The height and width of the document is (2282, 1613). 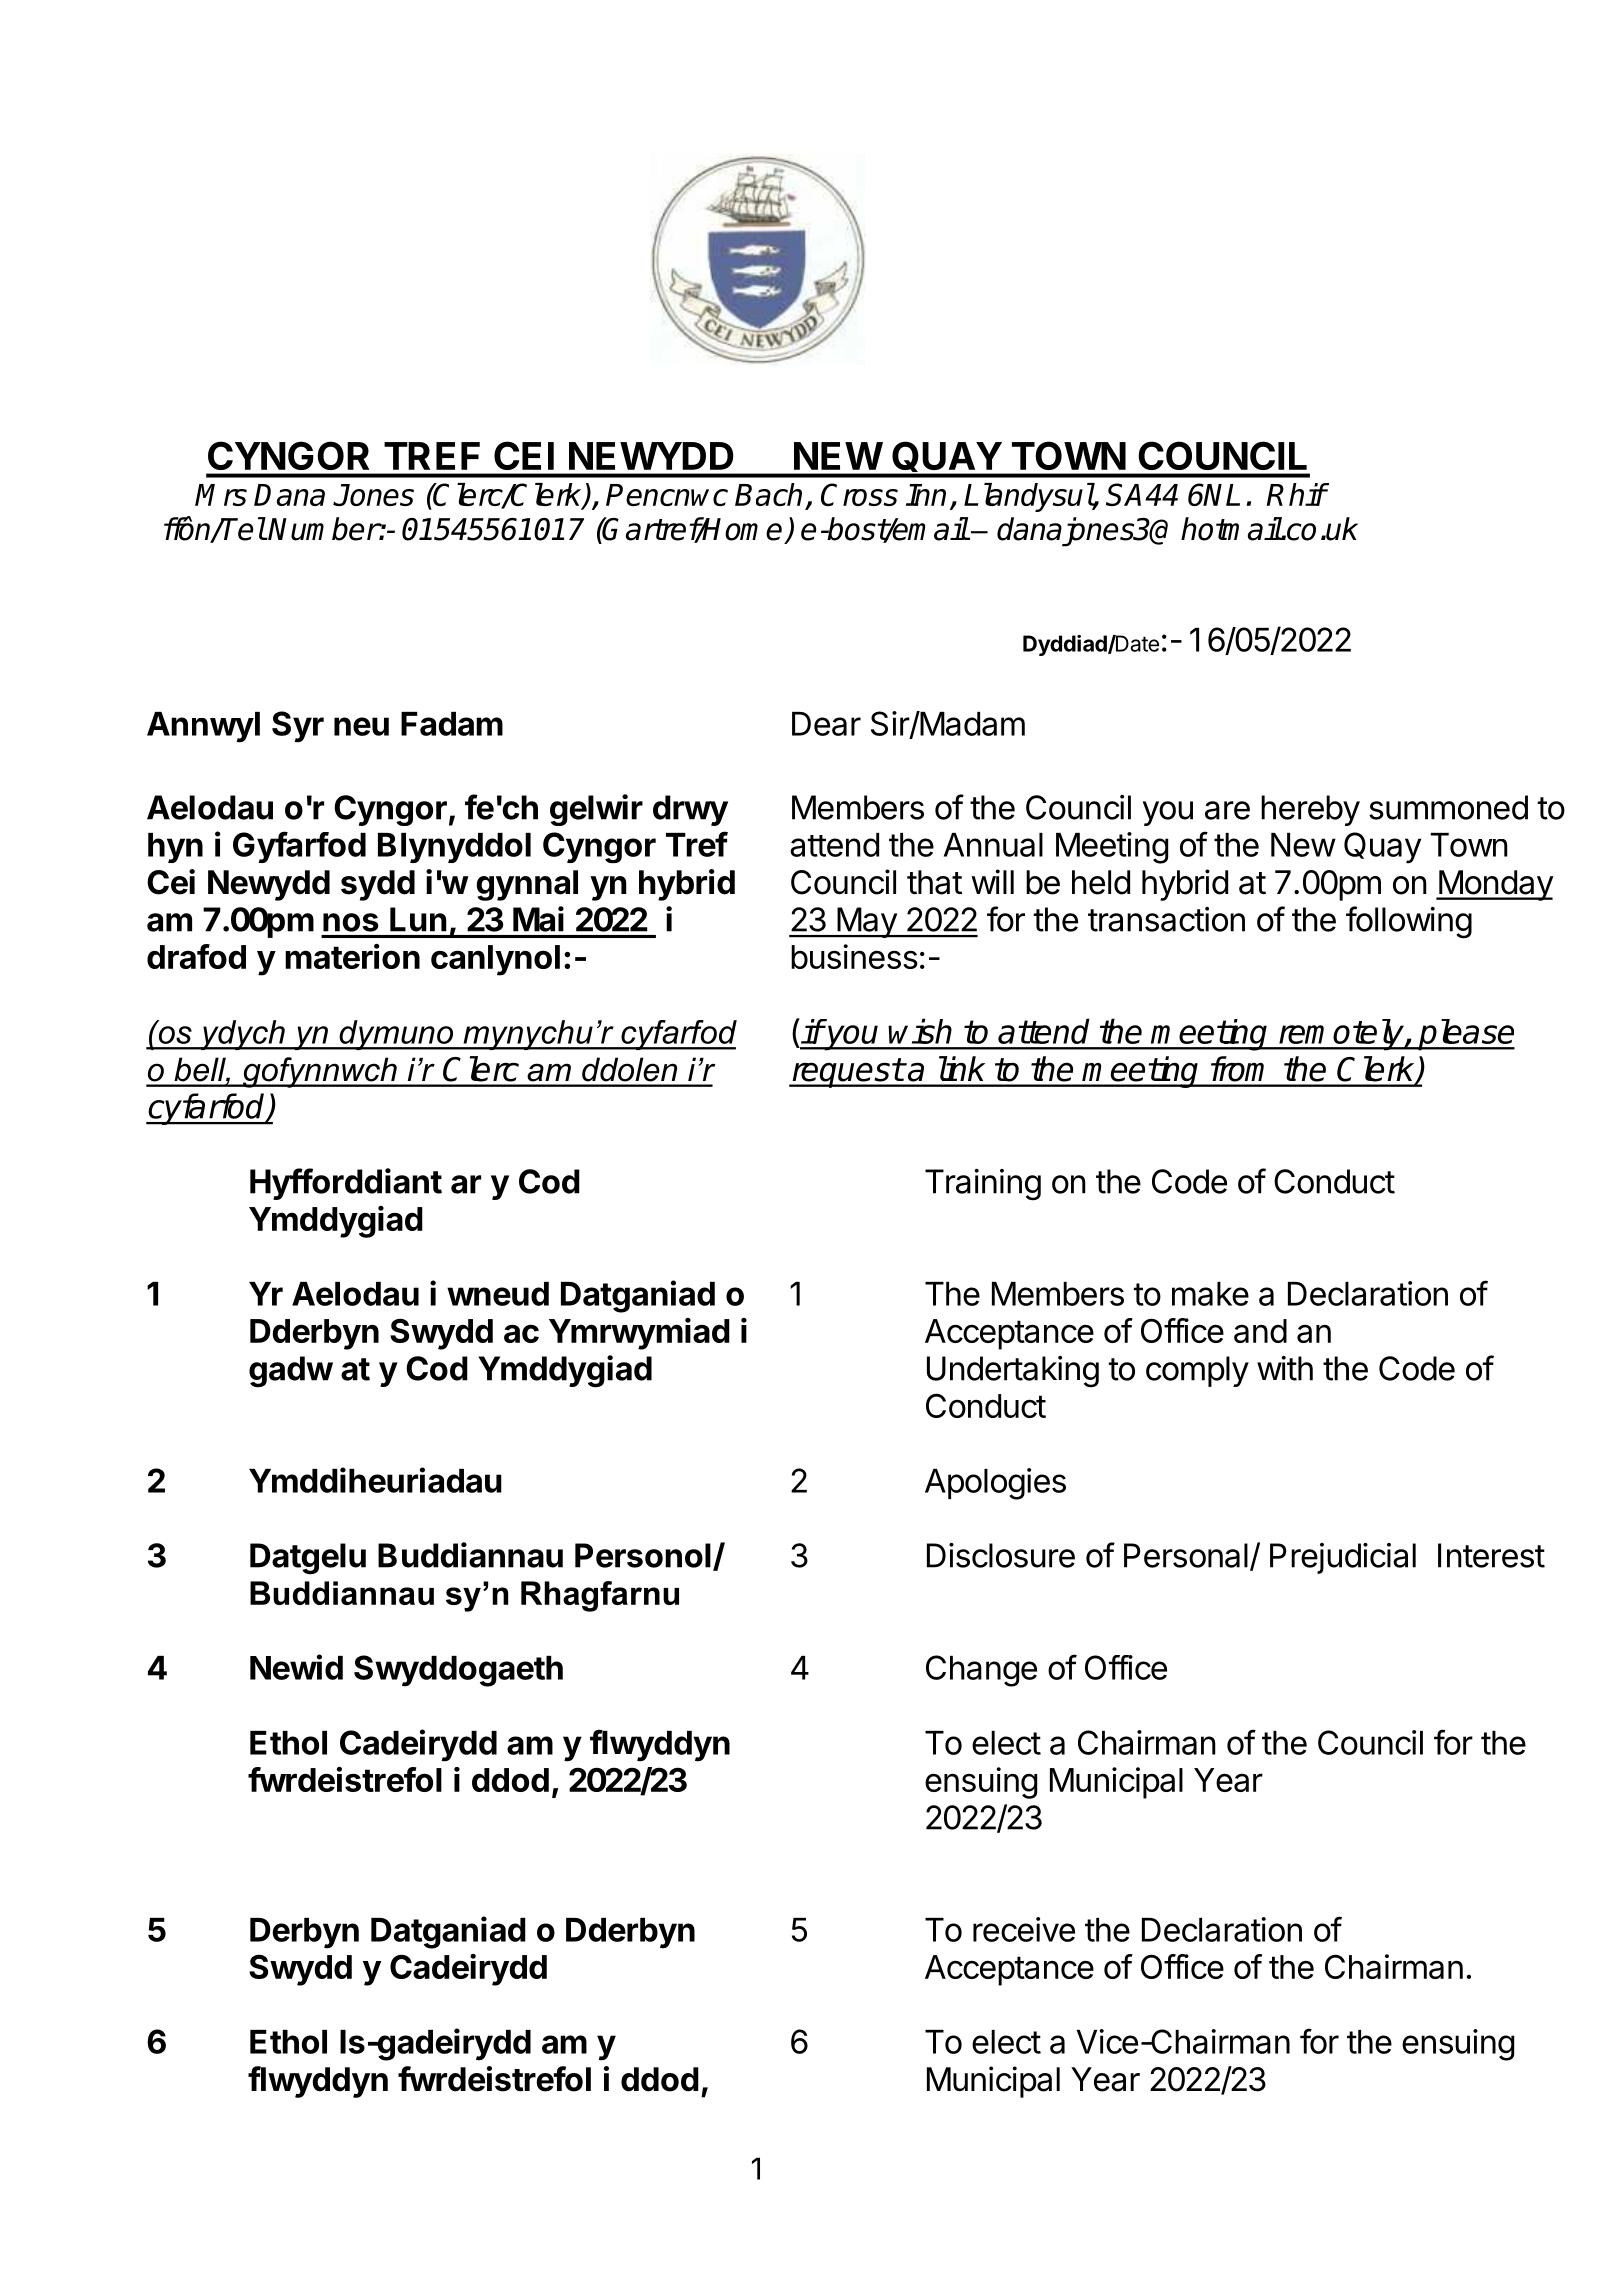 I want to click on hereby, so click(x=1310, y=810).
